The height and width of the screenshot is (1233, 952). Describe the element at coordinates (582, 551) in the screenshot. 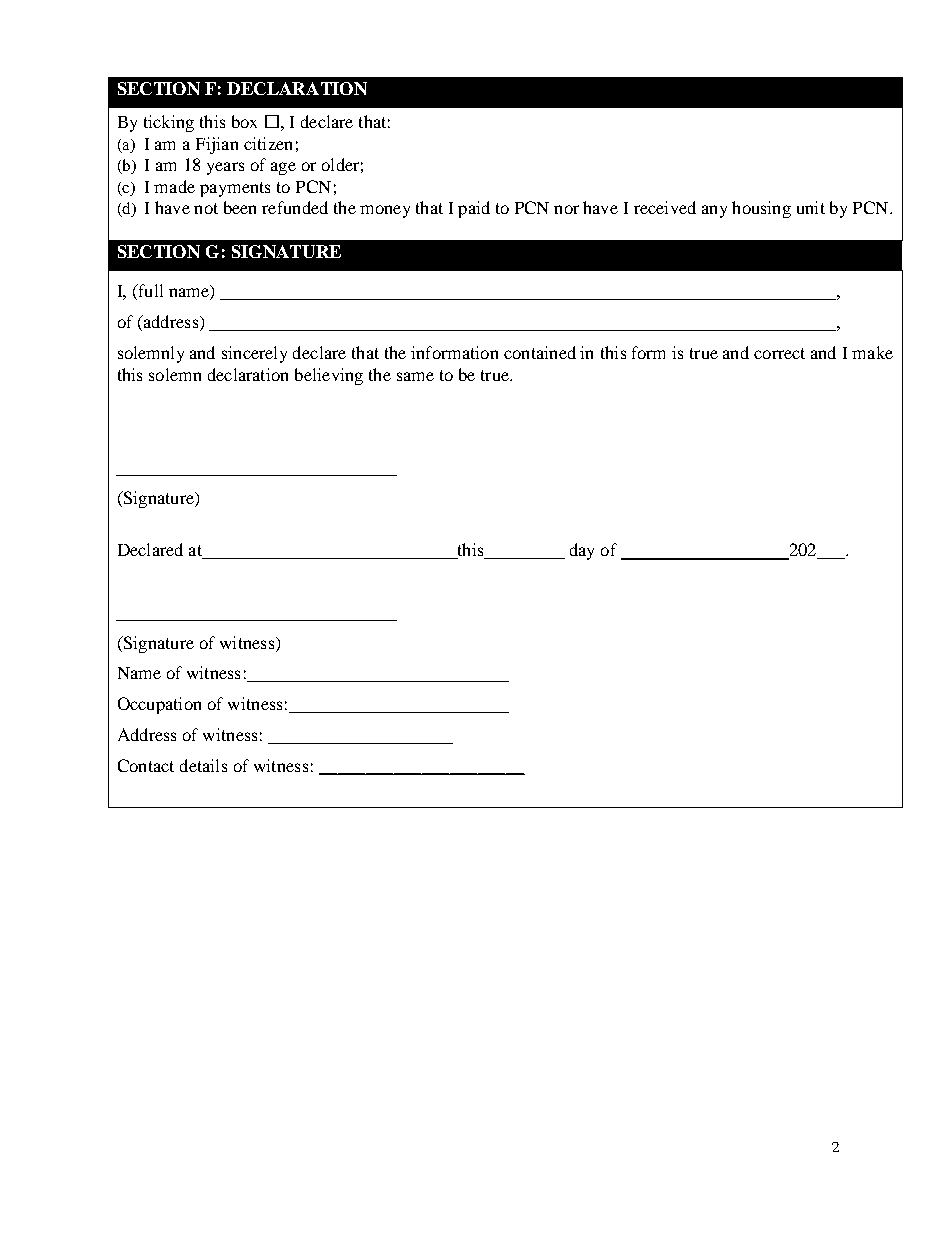

I see `day` at that location.
